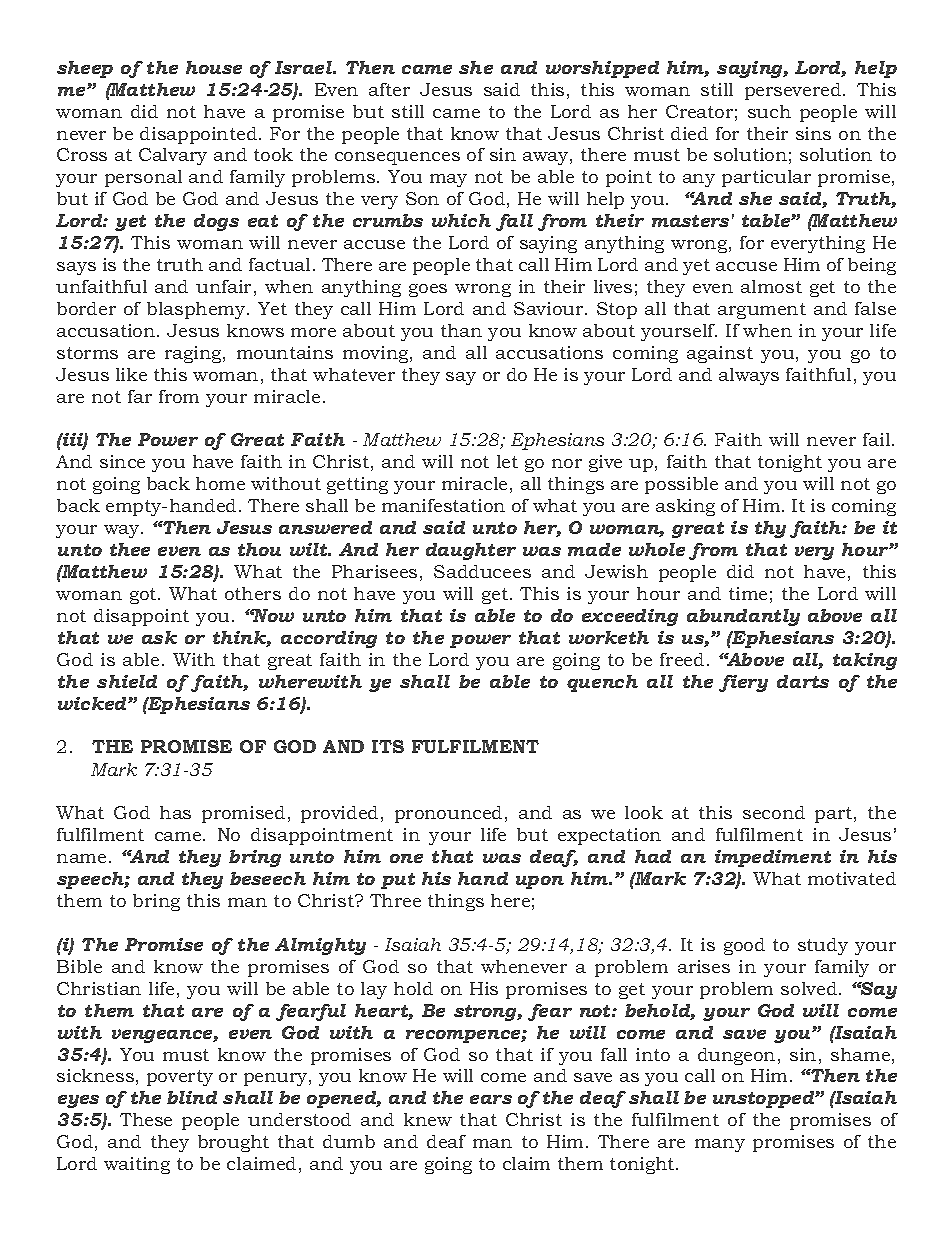  What do you see at coordinates (214, 67) in the document?
I see `house` at bounding box center [214, 67].
